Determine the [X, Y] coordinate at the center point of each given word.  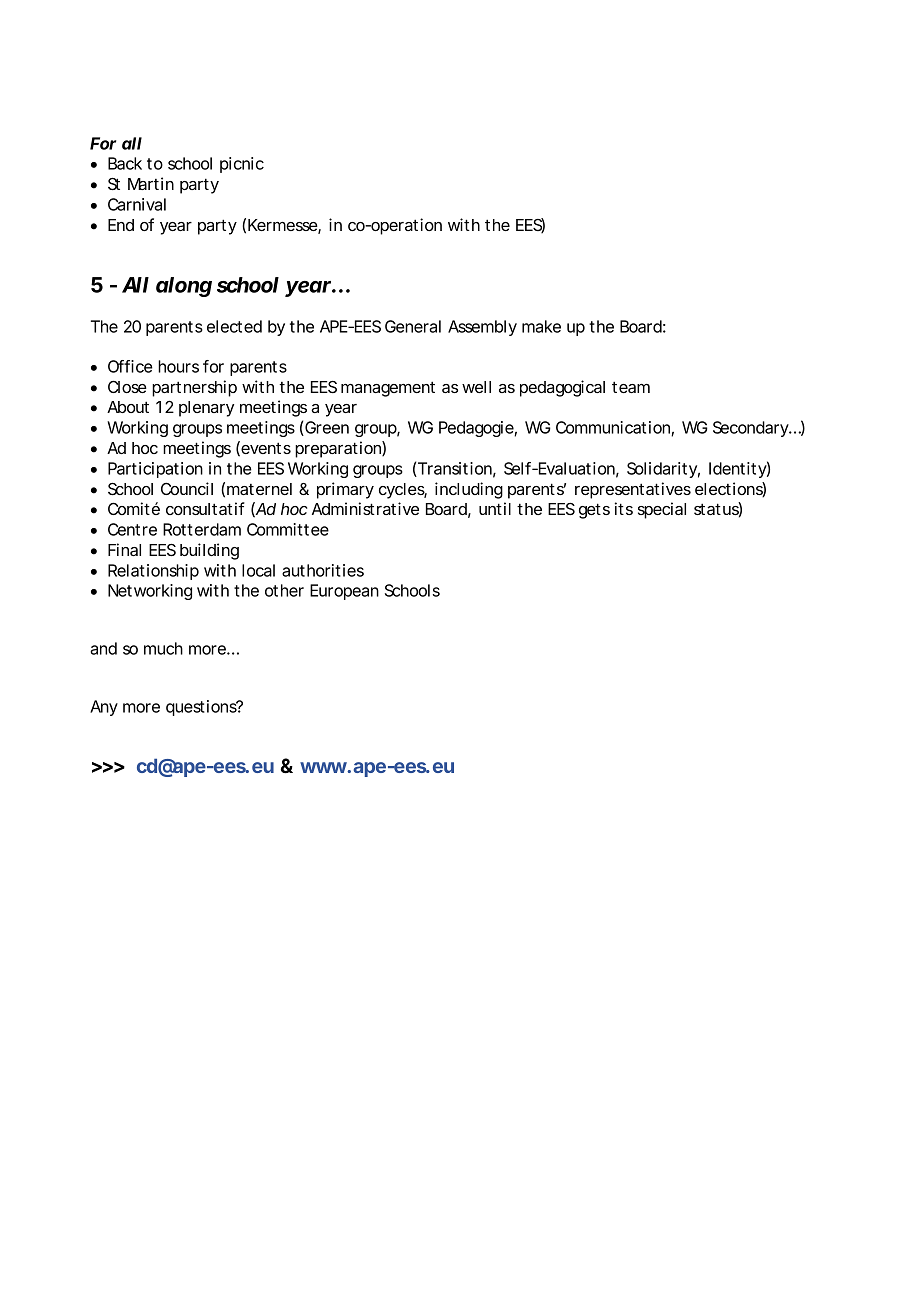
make [541, 326]
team [631, 387]
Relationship [153, 572]
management [388, 389]
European [344, 592]
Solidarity [663, 470]
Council [187, 488]
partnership [194, 388]
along [184, 287]
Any [104, 708]
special [662, 510]
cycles [403, 491]
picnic [242, 165]
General [413, 326]
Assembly [482, 328]
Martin [151, 183]
